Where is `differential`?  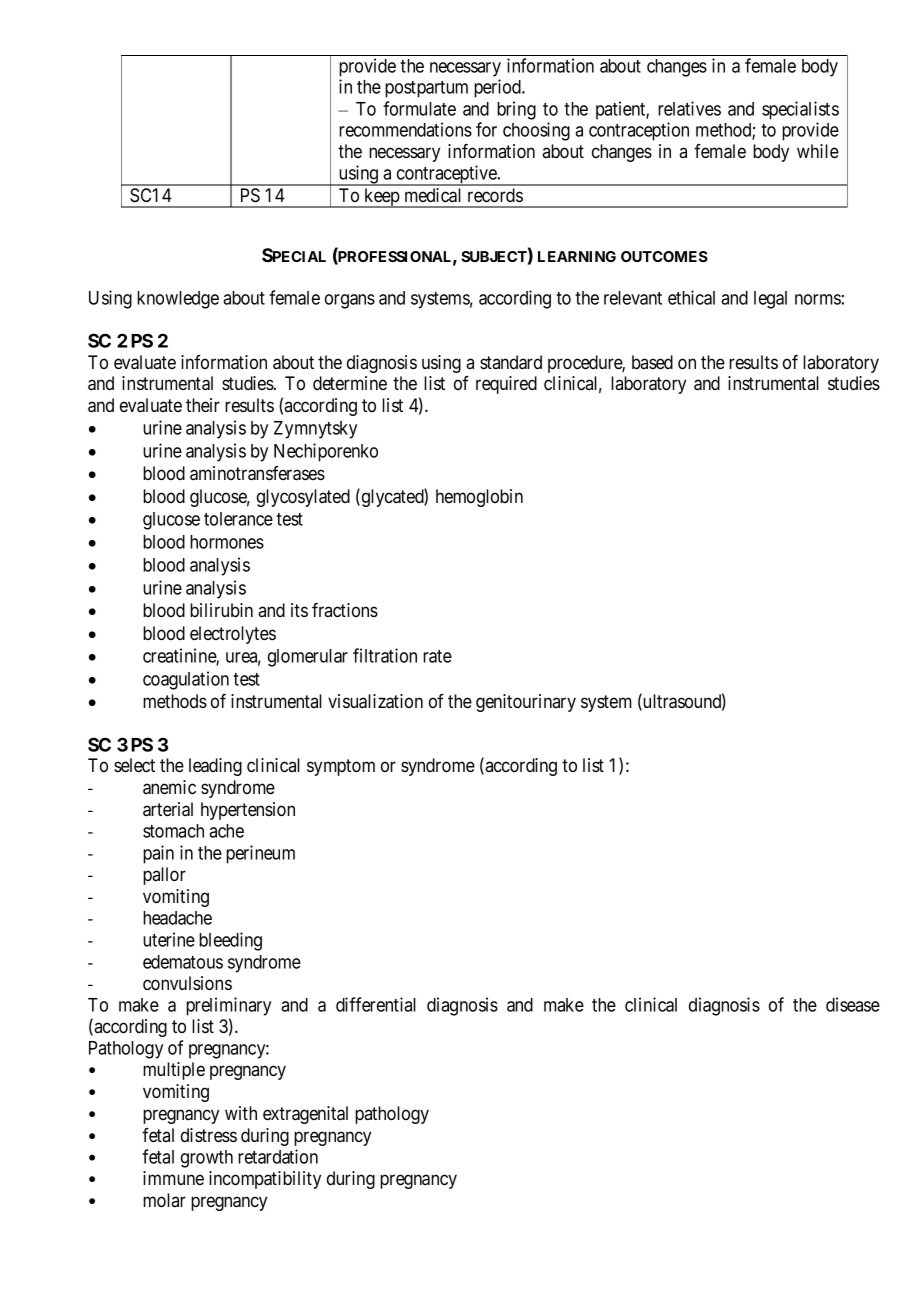 differential is located at coordinates (376, 1004).
